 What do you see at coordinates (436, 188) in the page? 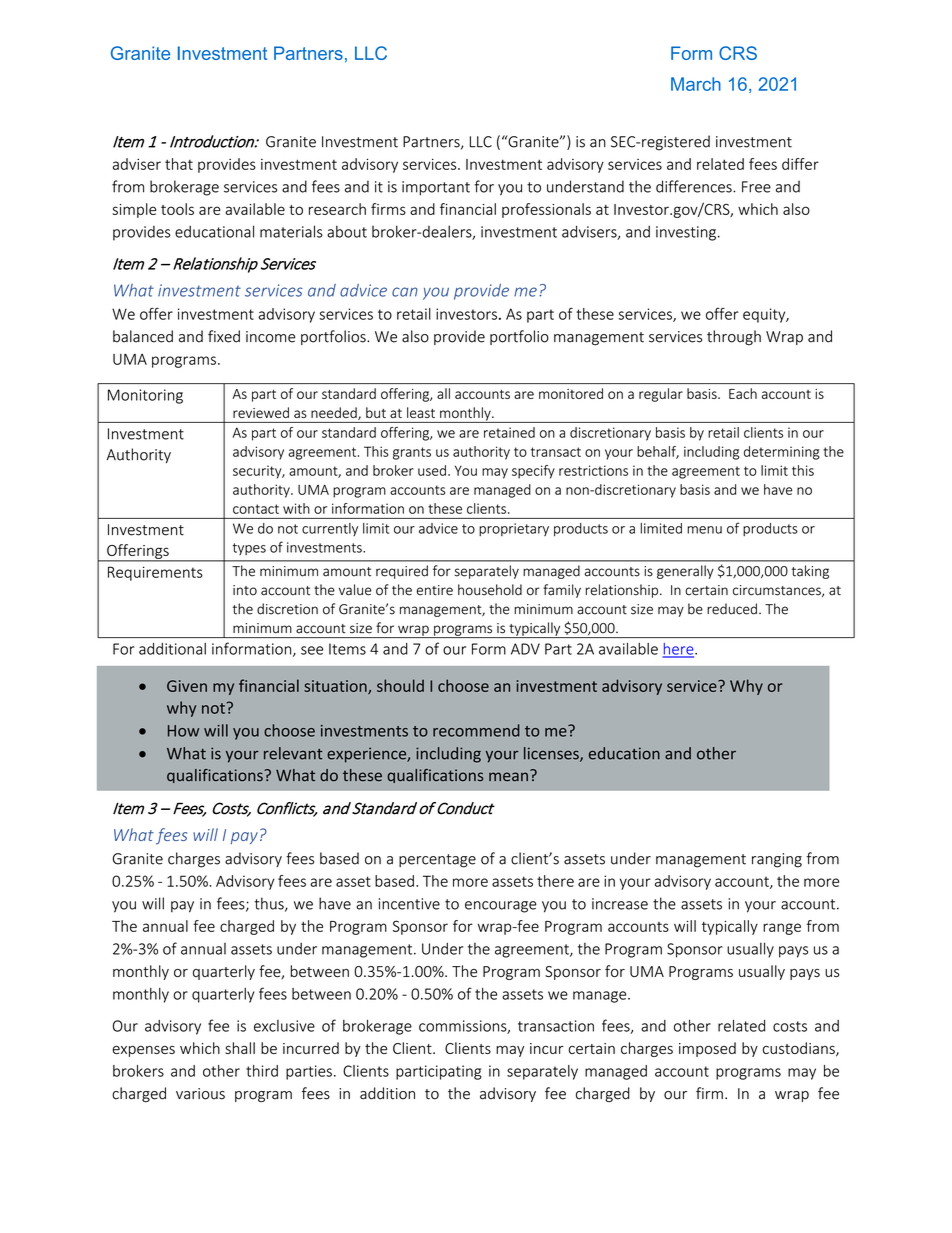
I see `important` at bounding box center [436, 188].
